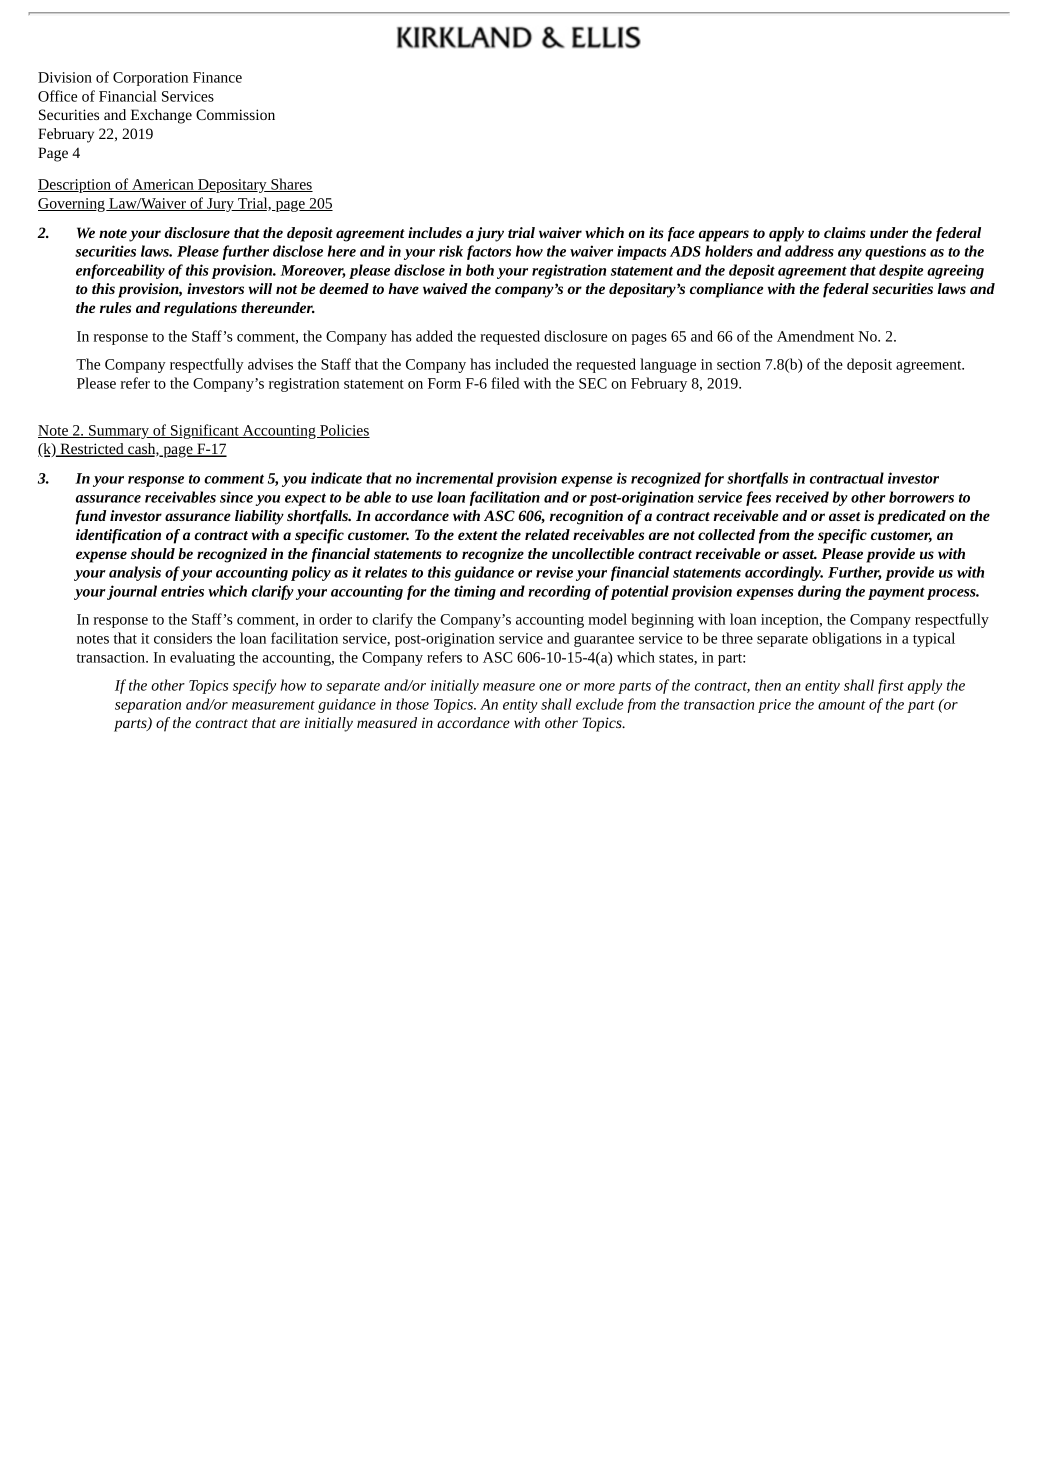 The height and width of the screenshot is (1467, 1037). What do you see at coordinates (489, 252) in the screenshot?
I see `factors` at bounding box center [489, 252].
